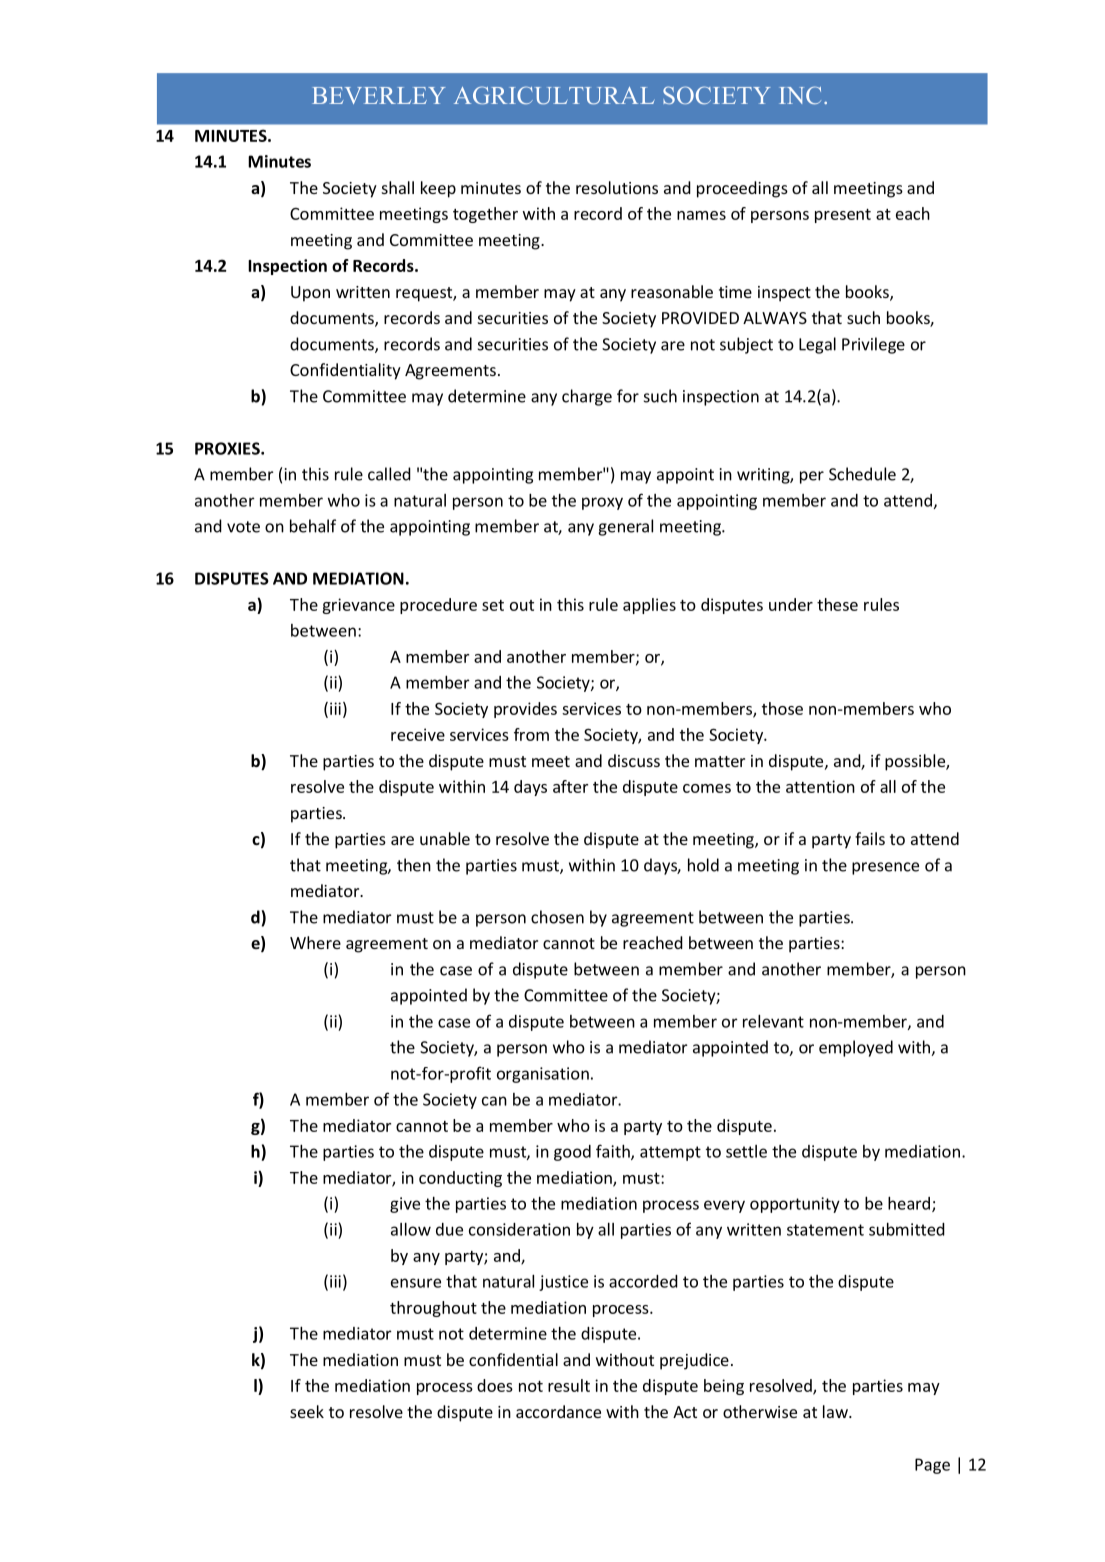 This image has width=1105, height=1562. I want to click on seek, so click(307, 1411).
